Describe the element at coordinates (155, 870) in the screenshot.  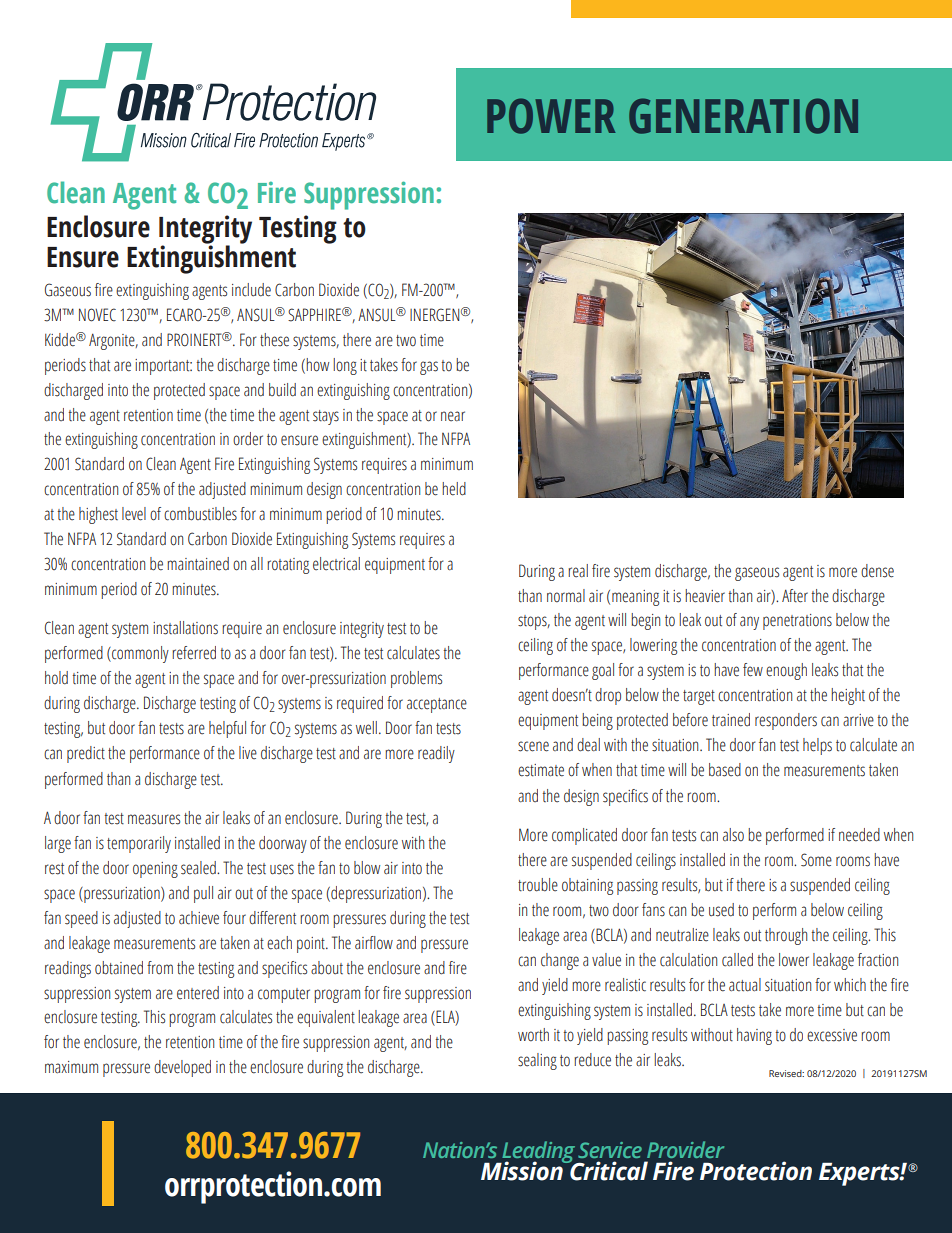
I see `opening` at that location.
